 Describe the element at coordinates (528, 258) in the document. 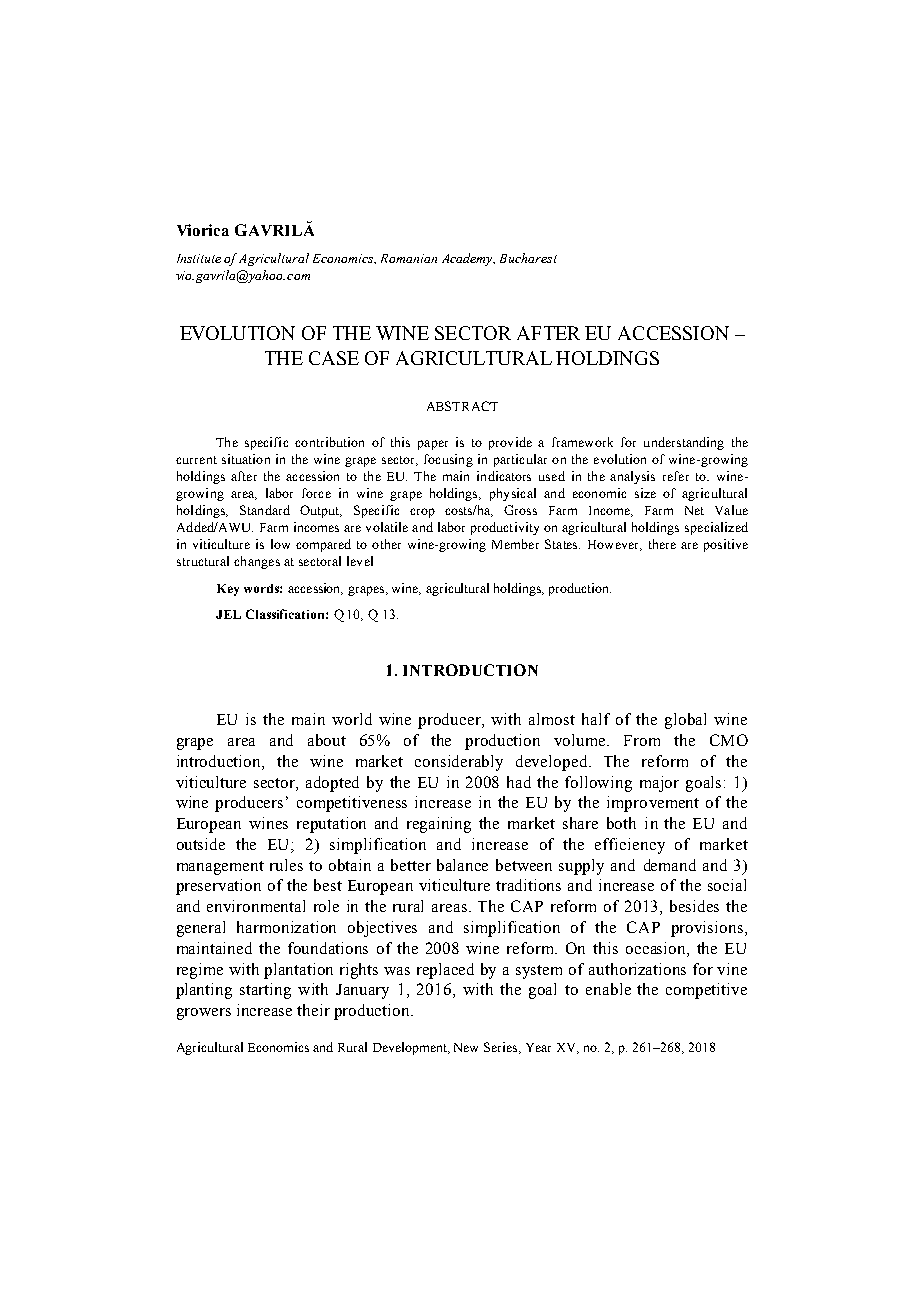

I see `Bucharest` at that location.
